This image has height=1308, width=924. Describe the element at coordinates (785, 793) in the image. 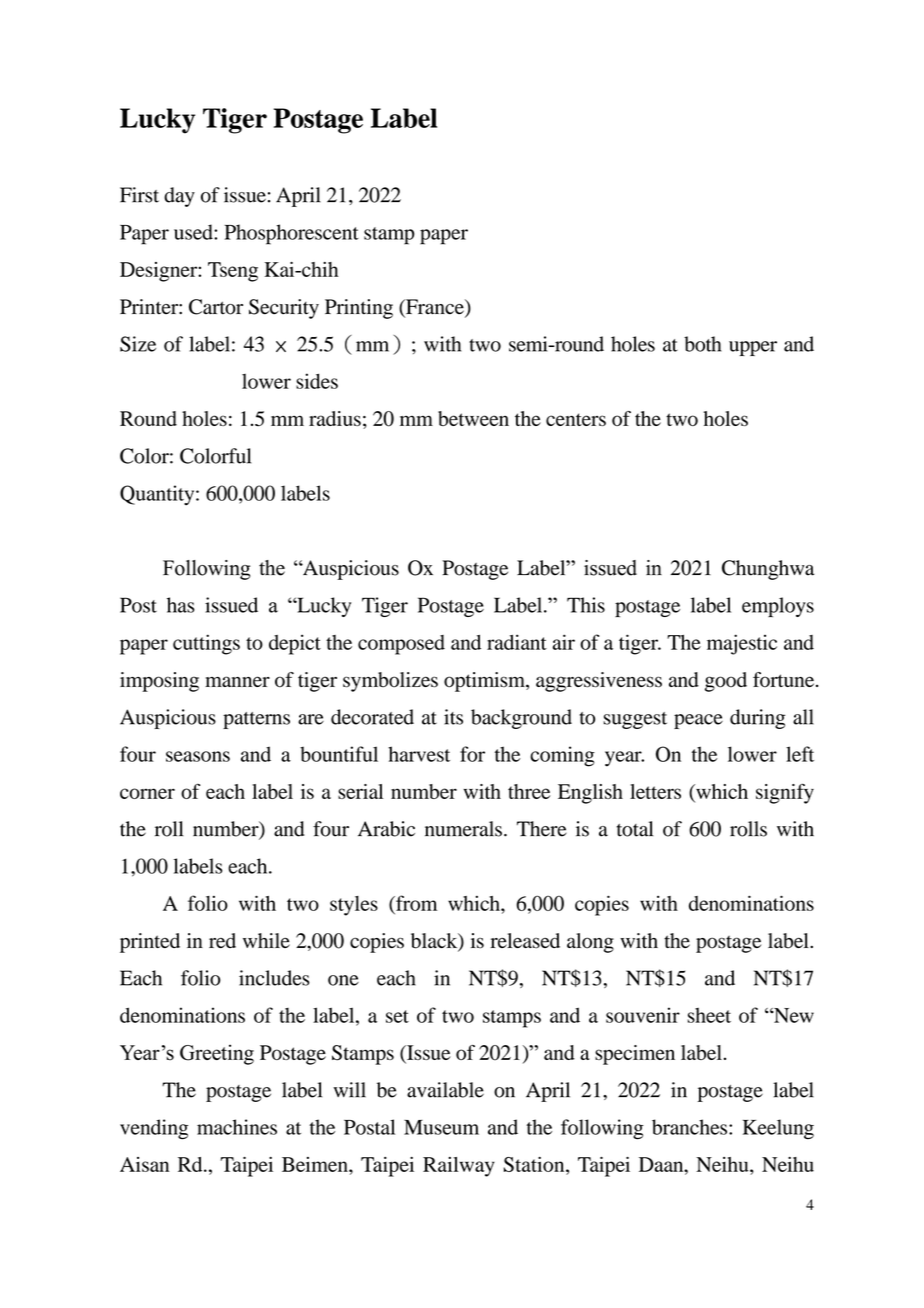

I see `signify` at that location.
